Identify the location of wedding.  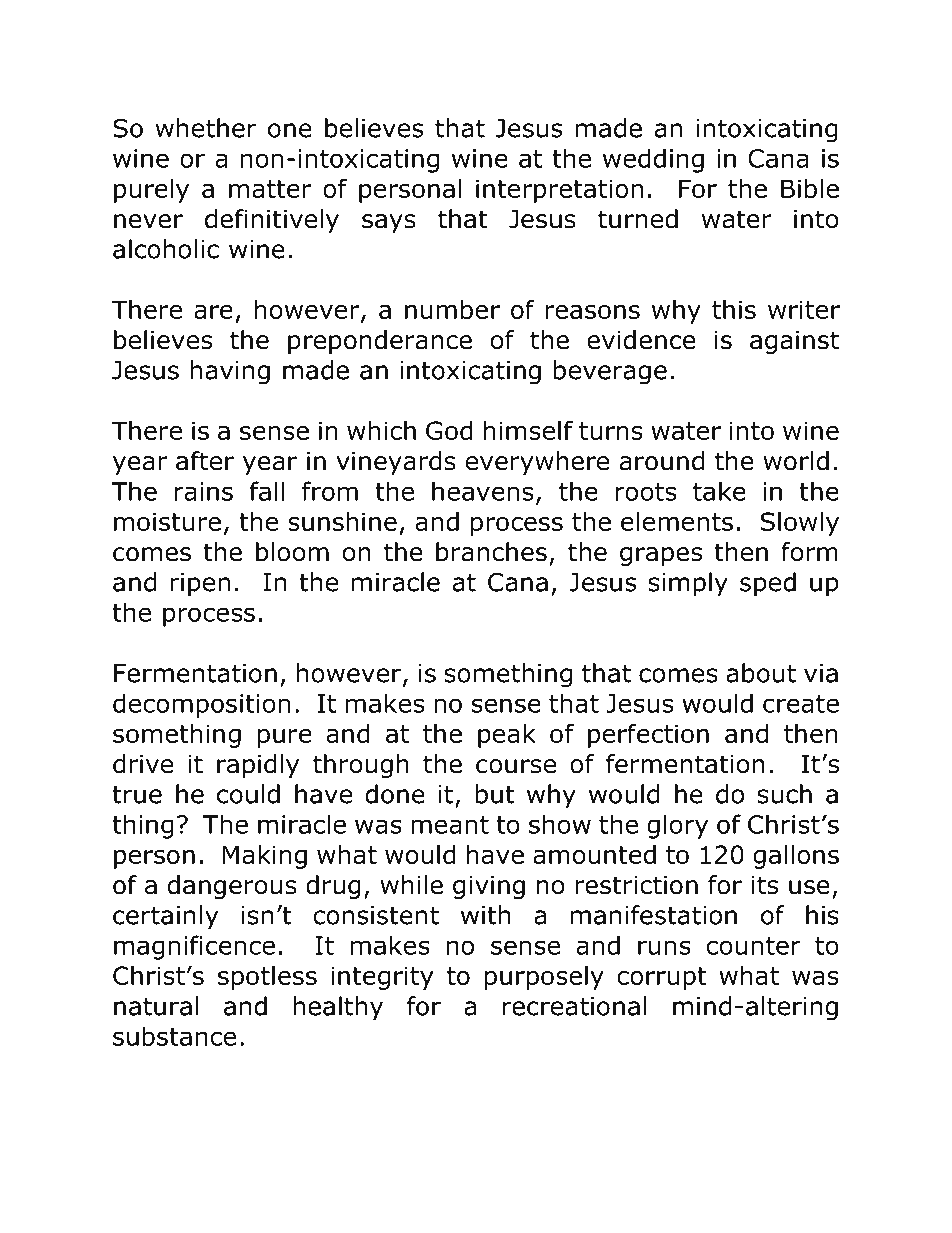
(653, 160).
